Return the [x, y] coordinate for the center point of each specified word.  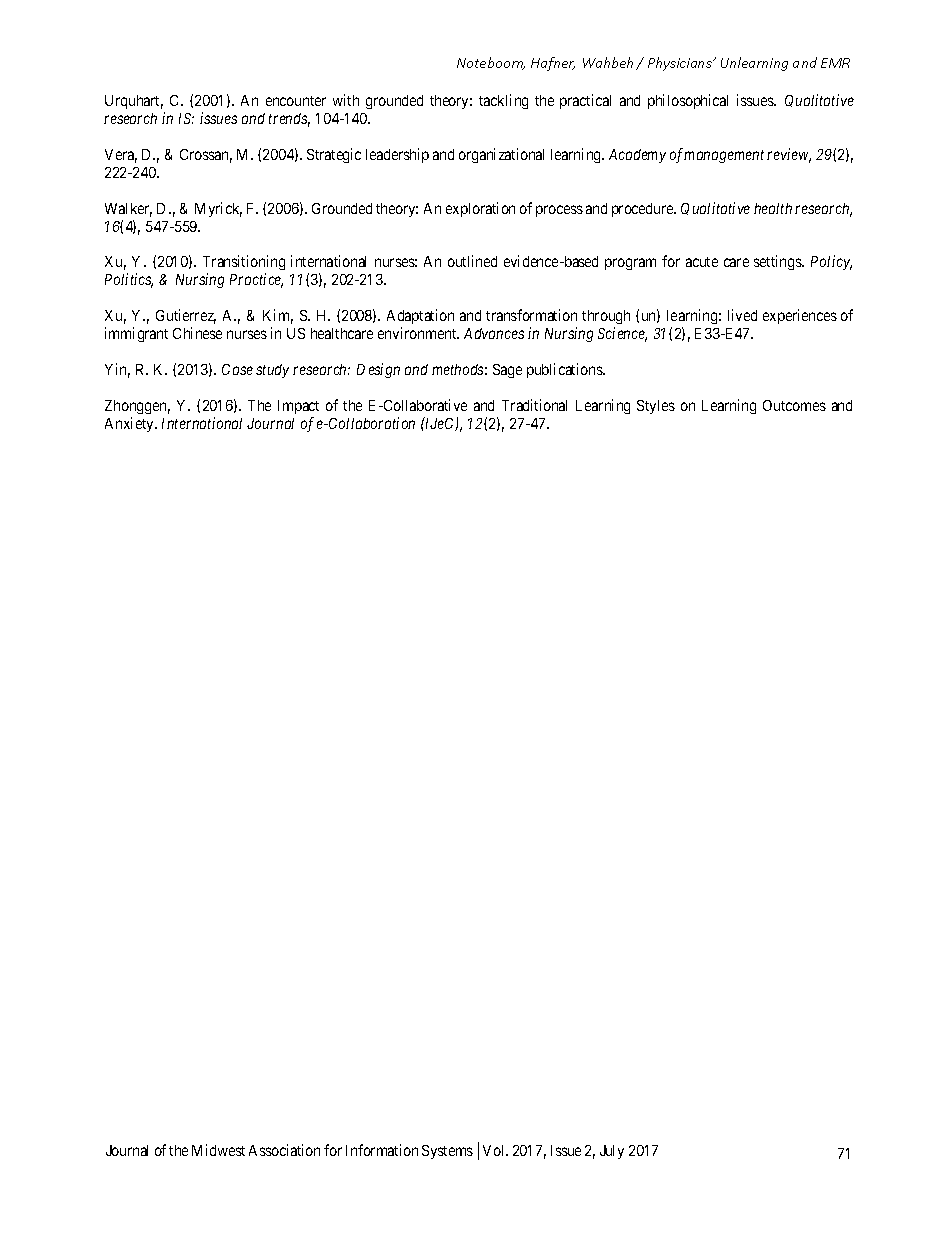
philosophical [688, 101]
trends [289, 120]
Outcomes [794, 405]
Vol [495, 1150]
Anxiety [130, 424]
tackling [503, 101]
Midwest [218, 1150]
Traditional [534, 405]
